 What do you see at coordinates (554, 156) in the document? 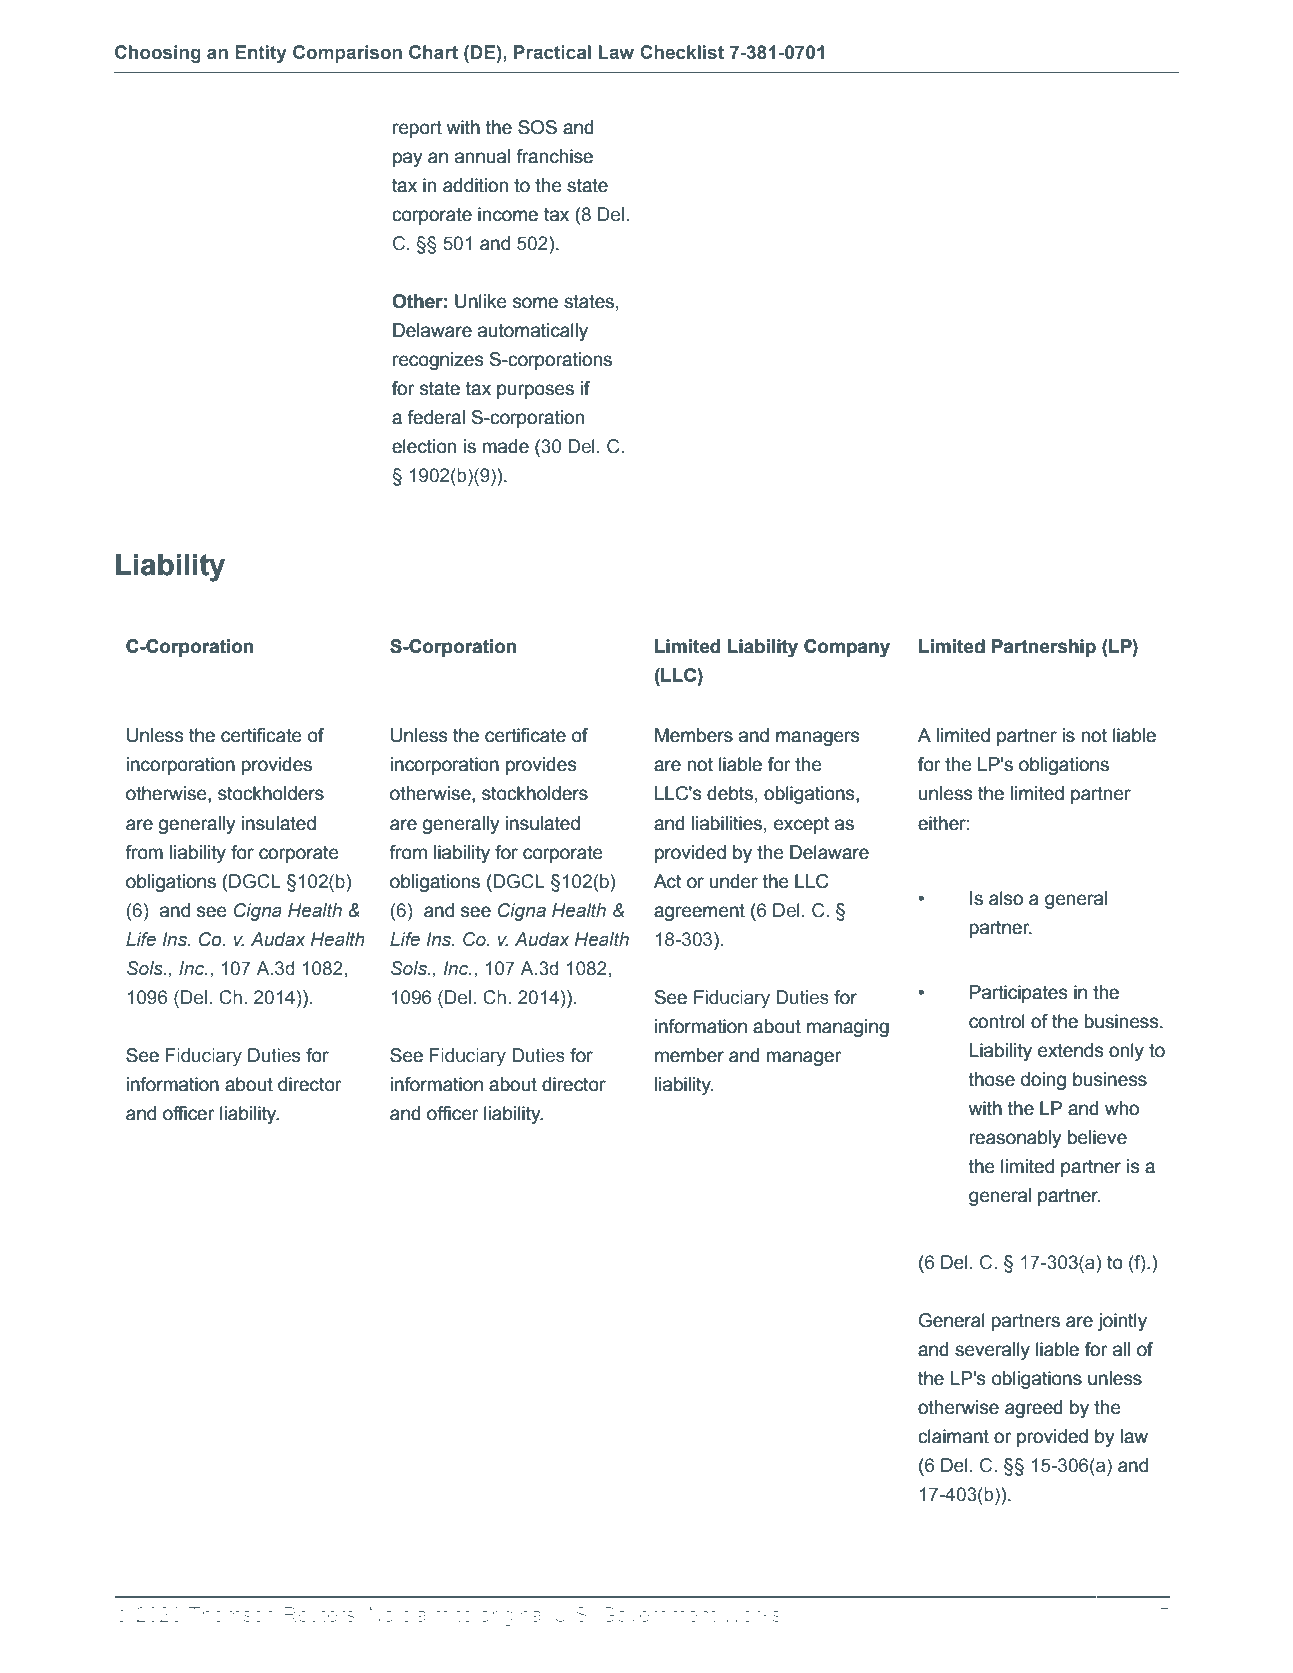
I see `franchise` at bounding box center [554, 156].
